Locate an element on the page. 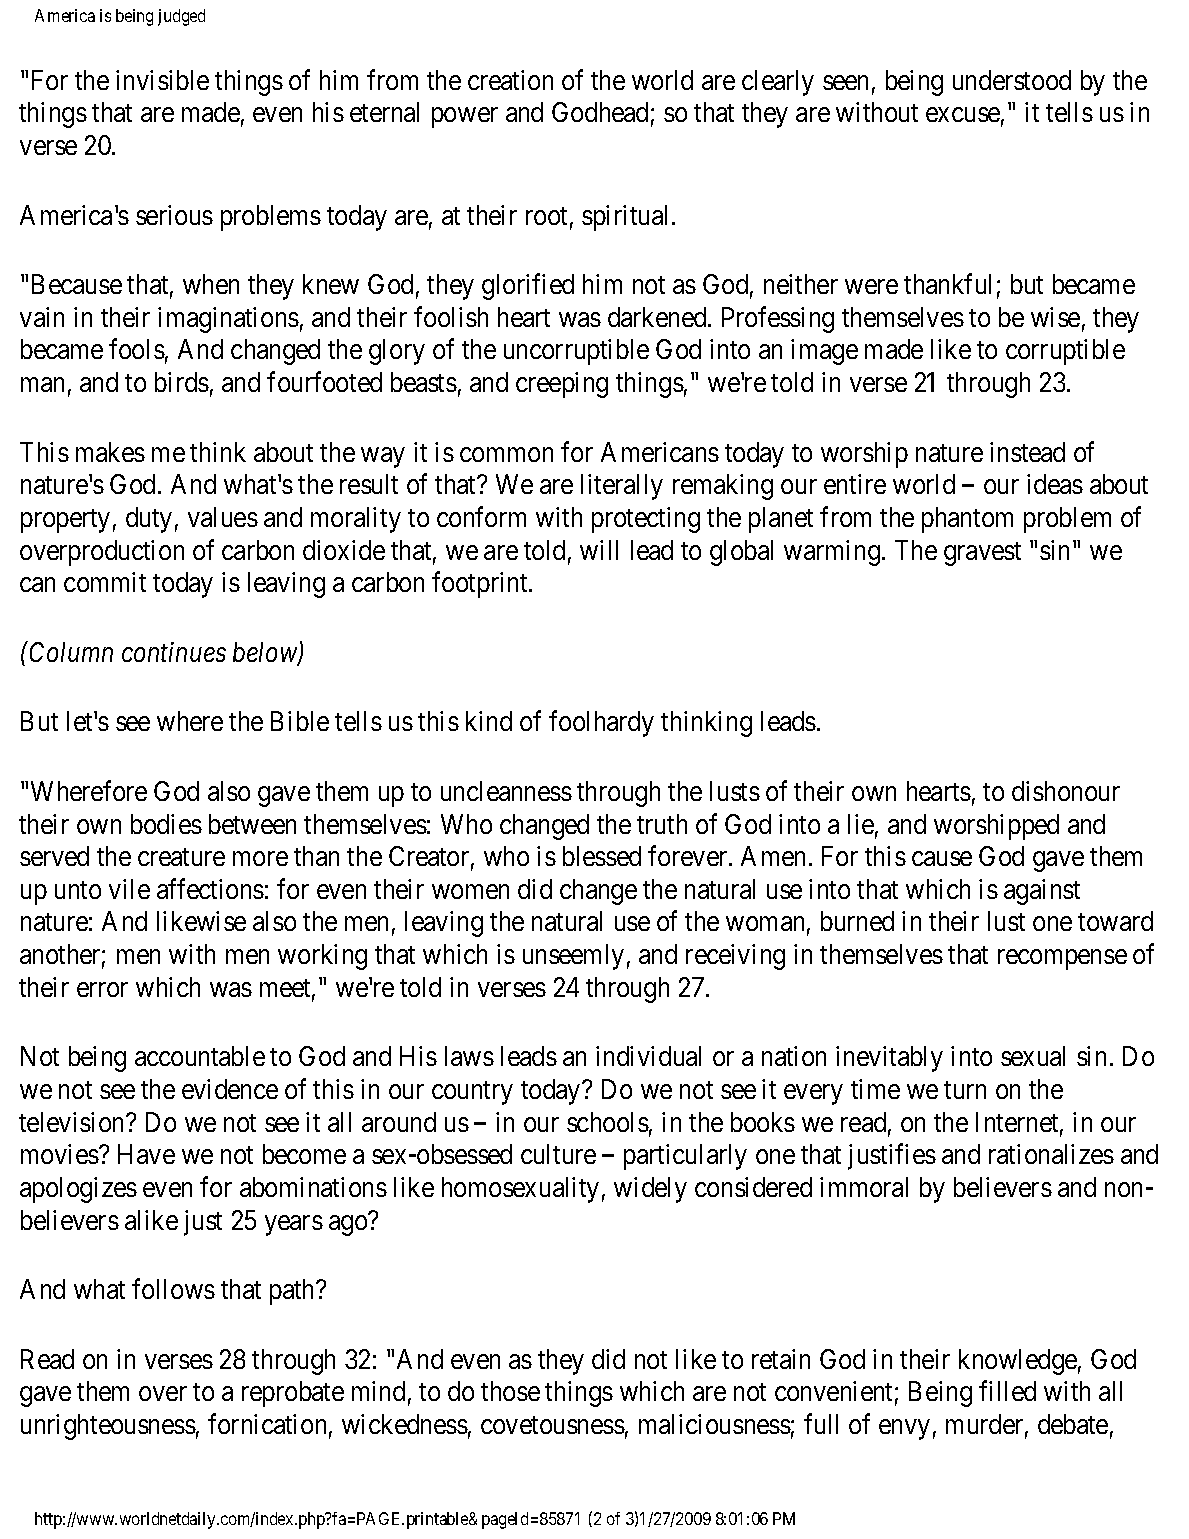 The image size is (1189, 1539). invisible is located at coordinates (162, 80).
